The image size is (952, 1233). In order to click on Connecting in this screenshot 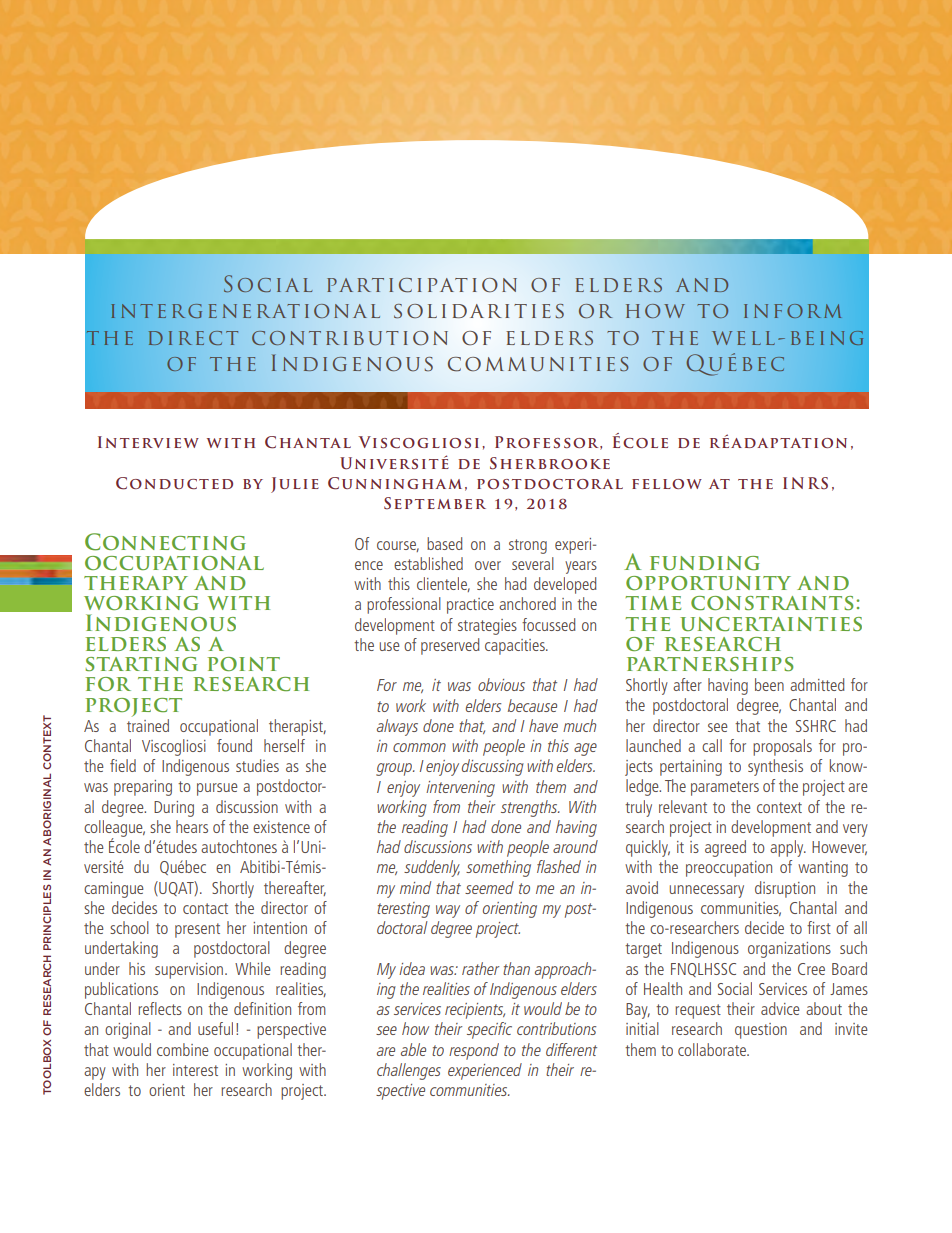, I will do `click(165, 542)`.
